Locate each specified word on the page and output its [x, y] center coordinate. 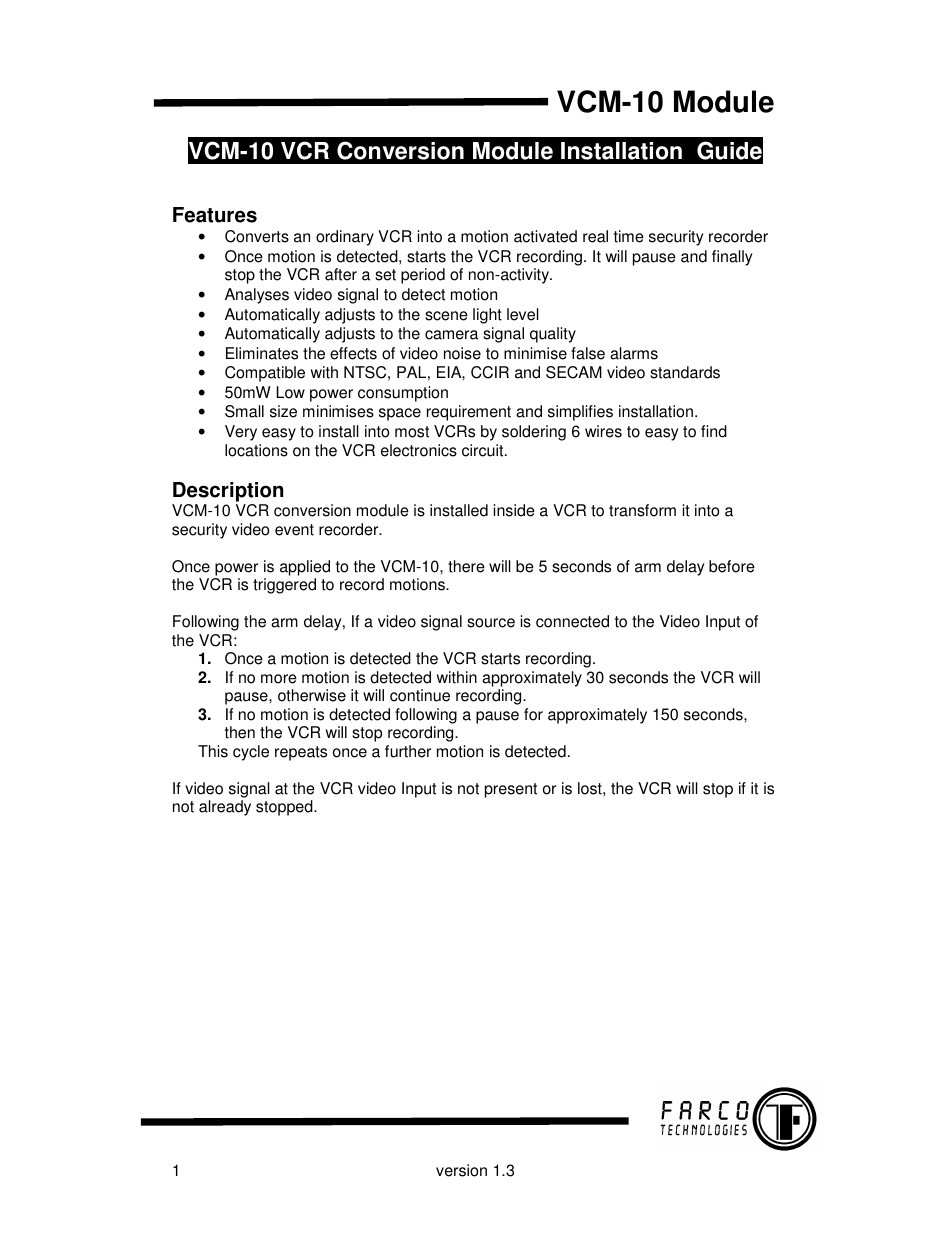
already [225, 808]
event [294, 530]
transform [642, 510]
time [629, 236]
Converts [257, 236]
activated [545, 236]
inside [514, 510]
